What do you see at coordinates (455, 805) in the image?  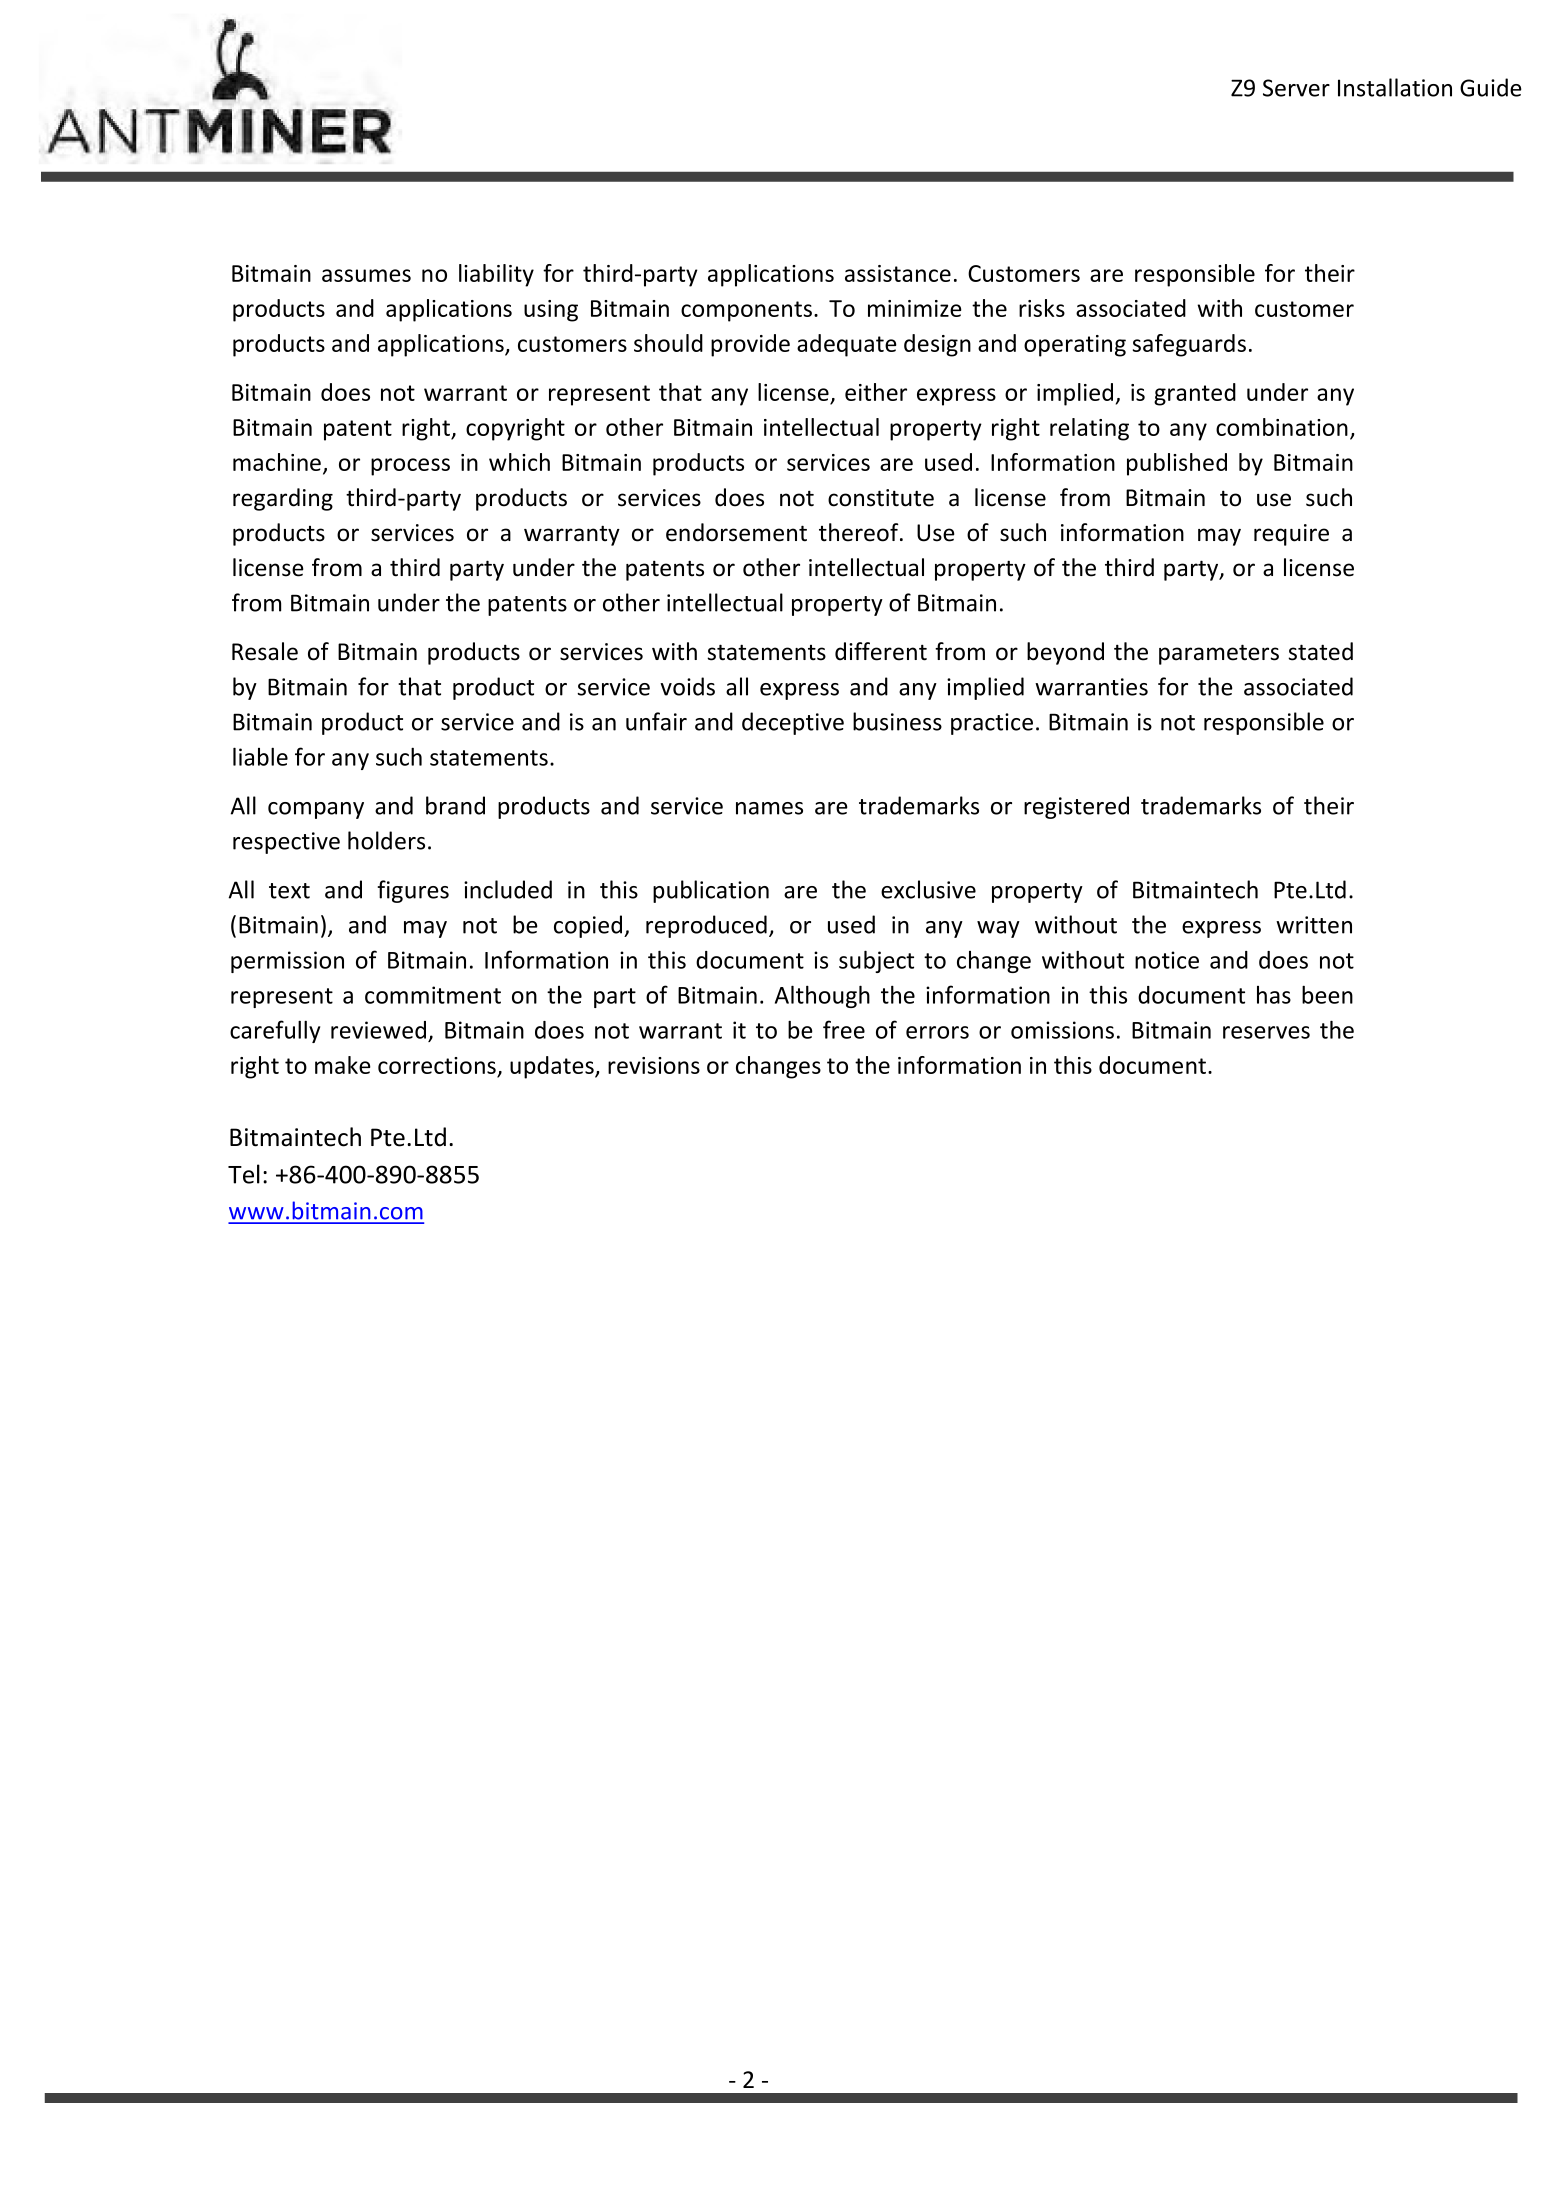 I see `brand` at bounding box center [455, 805].
